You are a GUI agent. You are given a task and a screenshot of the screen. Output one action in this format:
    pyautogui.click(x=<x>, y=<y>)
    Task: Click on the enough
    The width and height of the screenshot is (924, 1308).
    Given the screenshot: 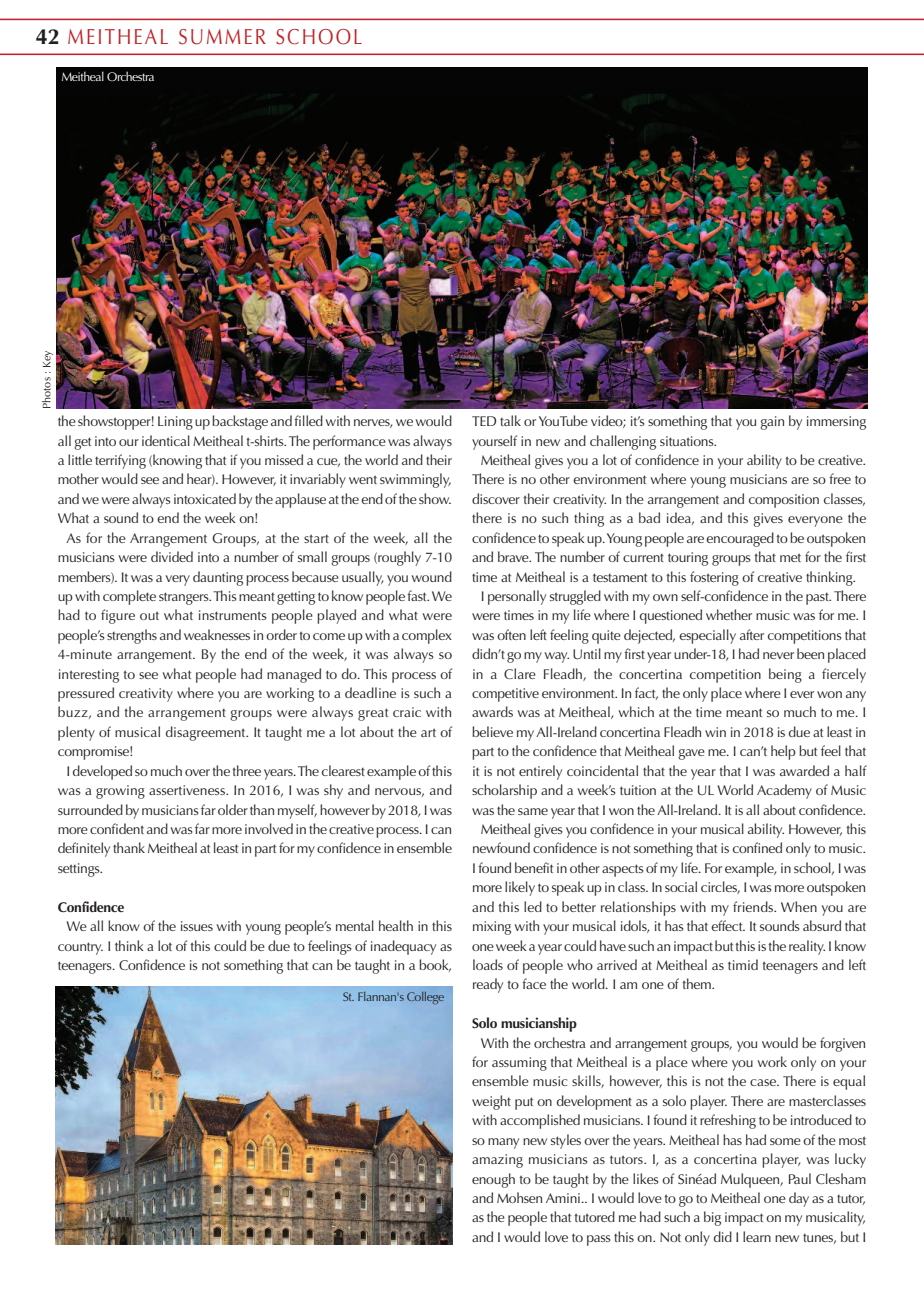 What is the action you would take?
    pyautogui.click(x=493, y=1180)
